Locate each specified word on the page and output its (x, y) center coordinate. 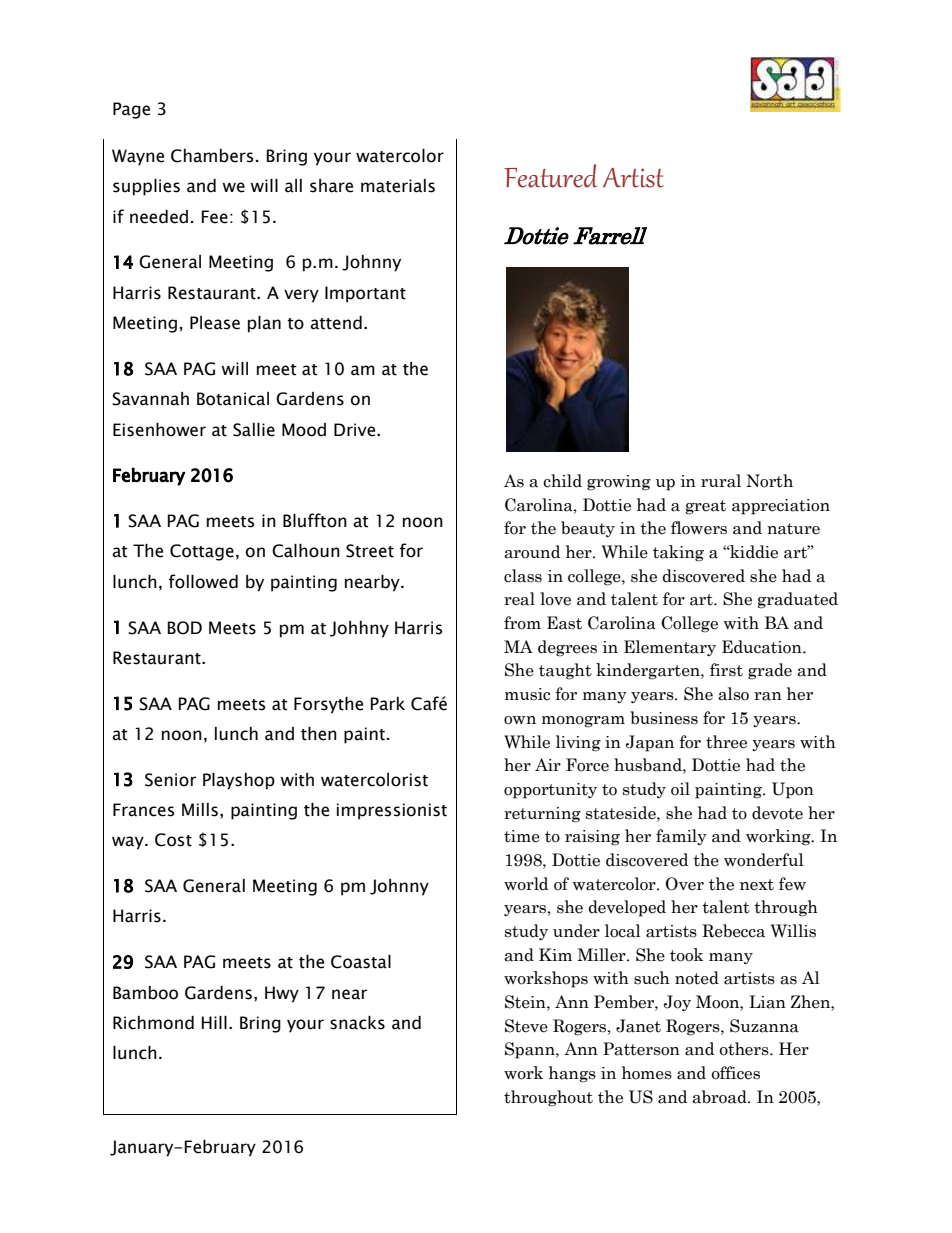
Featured (550, 176)
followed (203, 581)
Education (763, 647)
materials (398, 186)
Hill (214, 1022)
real (519, 599)
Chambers (212, 156)
